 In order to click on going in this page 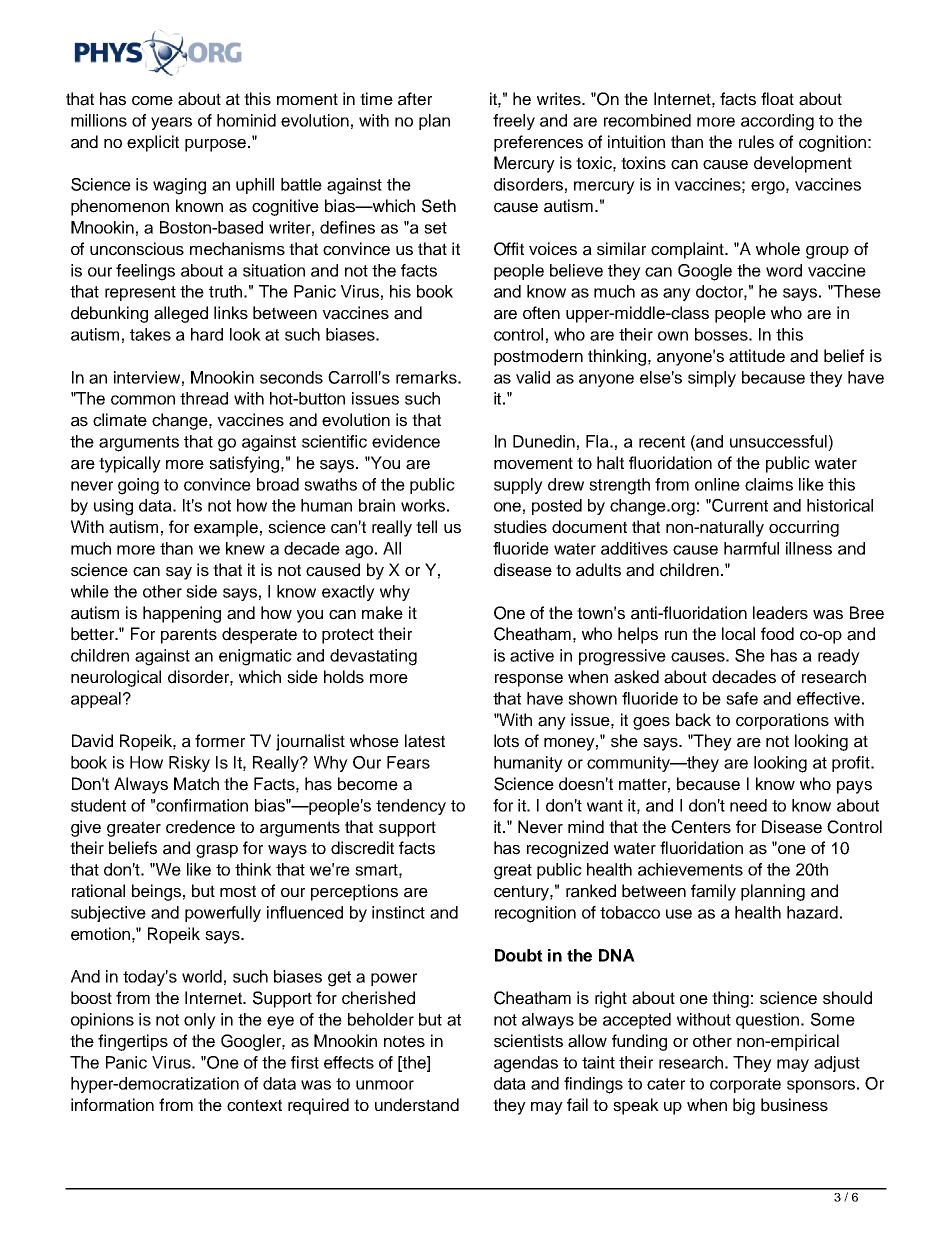, I will do `click(138, 486)`.
